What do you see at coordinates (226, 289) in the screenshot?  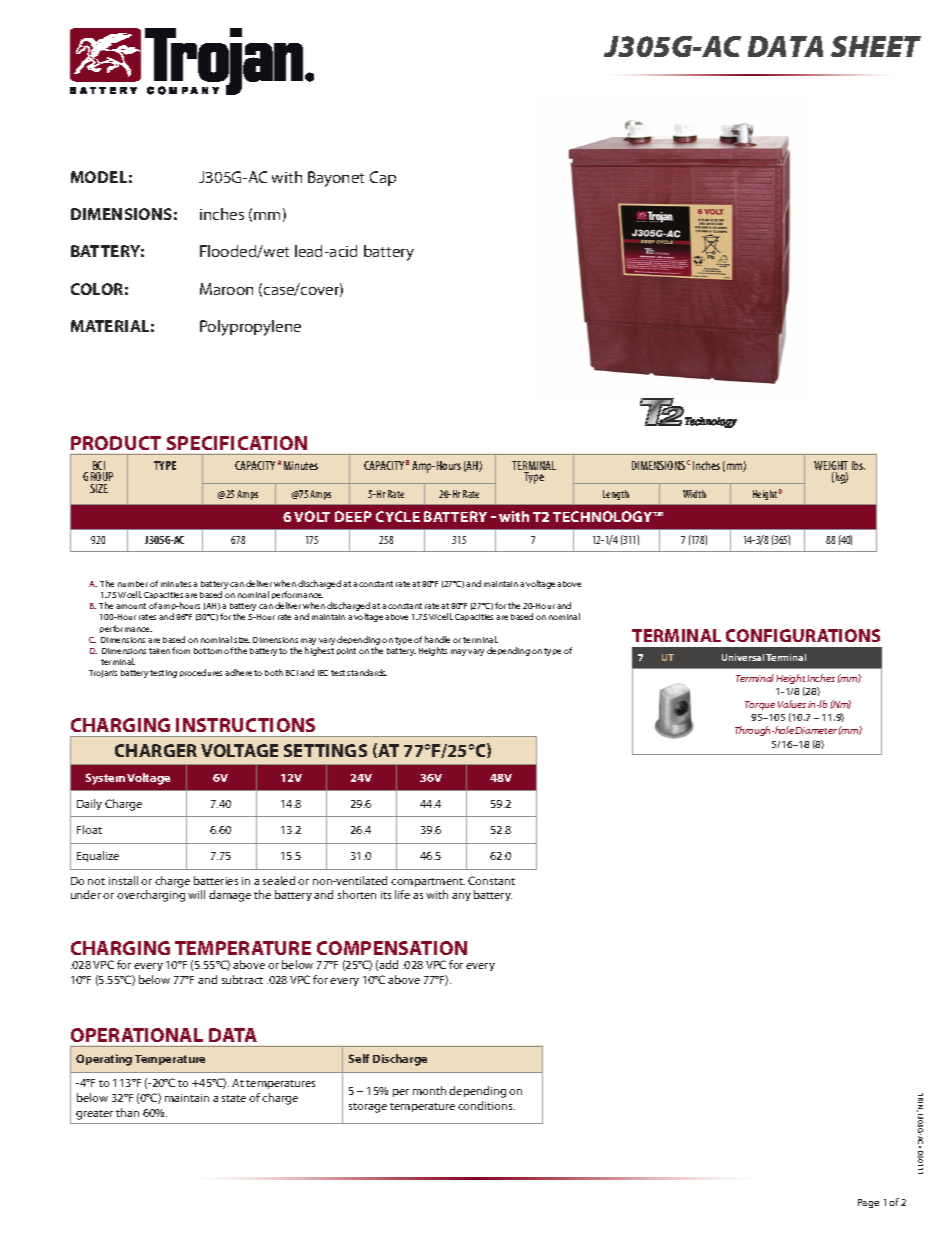 I see `Maroon` at bounding box center [226, 289].
